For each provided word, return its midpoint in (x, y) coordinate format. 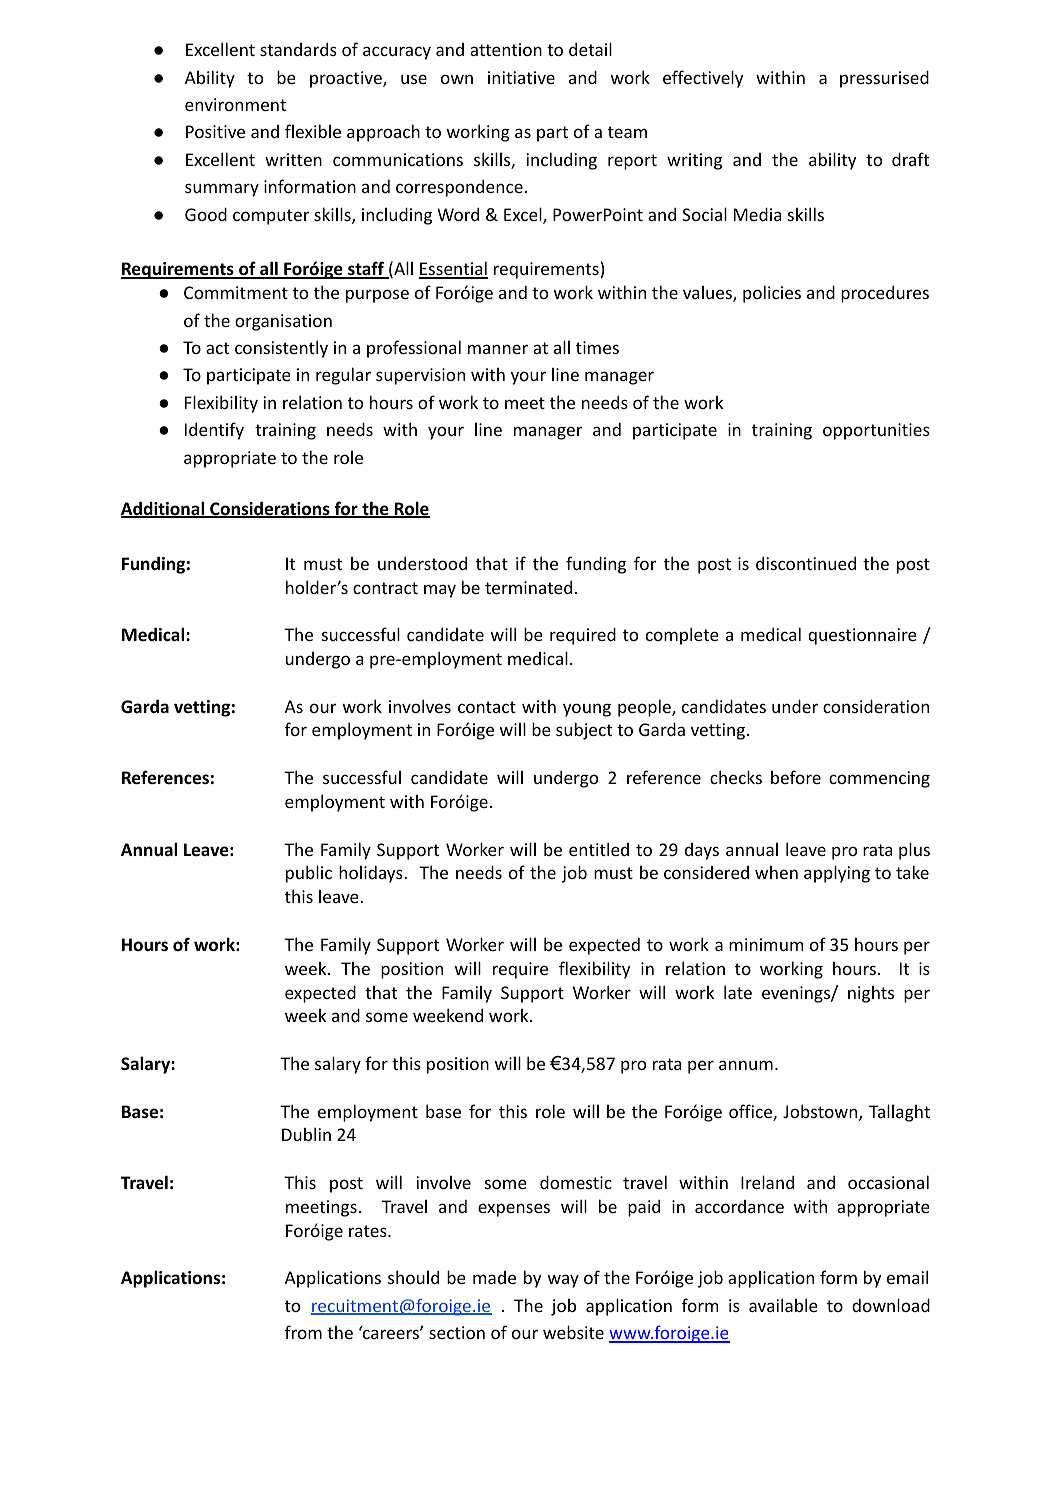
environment (235, 104)
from (303, 1332)
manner (498, 349)
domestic (576, 1182)
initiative (521, 77)
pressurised (884, 79)
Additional (164, 509)
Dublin (306, 1134)
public (309, 874)
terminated (528, 587)
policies (772, 294)
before (796, 777)
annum (746, 1065)
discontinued (806, 563)
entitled (599, 849)
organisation (283, 322)
